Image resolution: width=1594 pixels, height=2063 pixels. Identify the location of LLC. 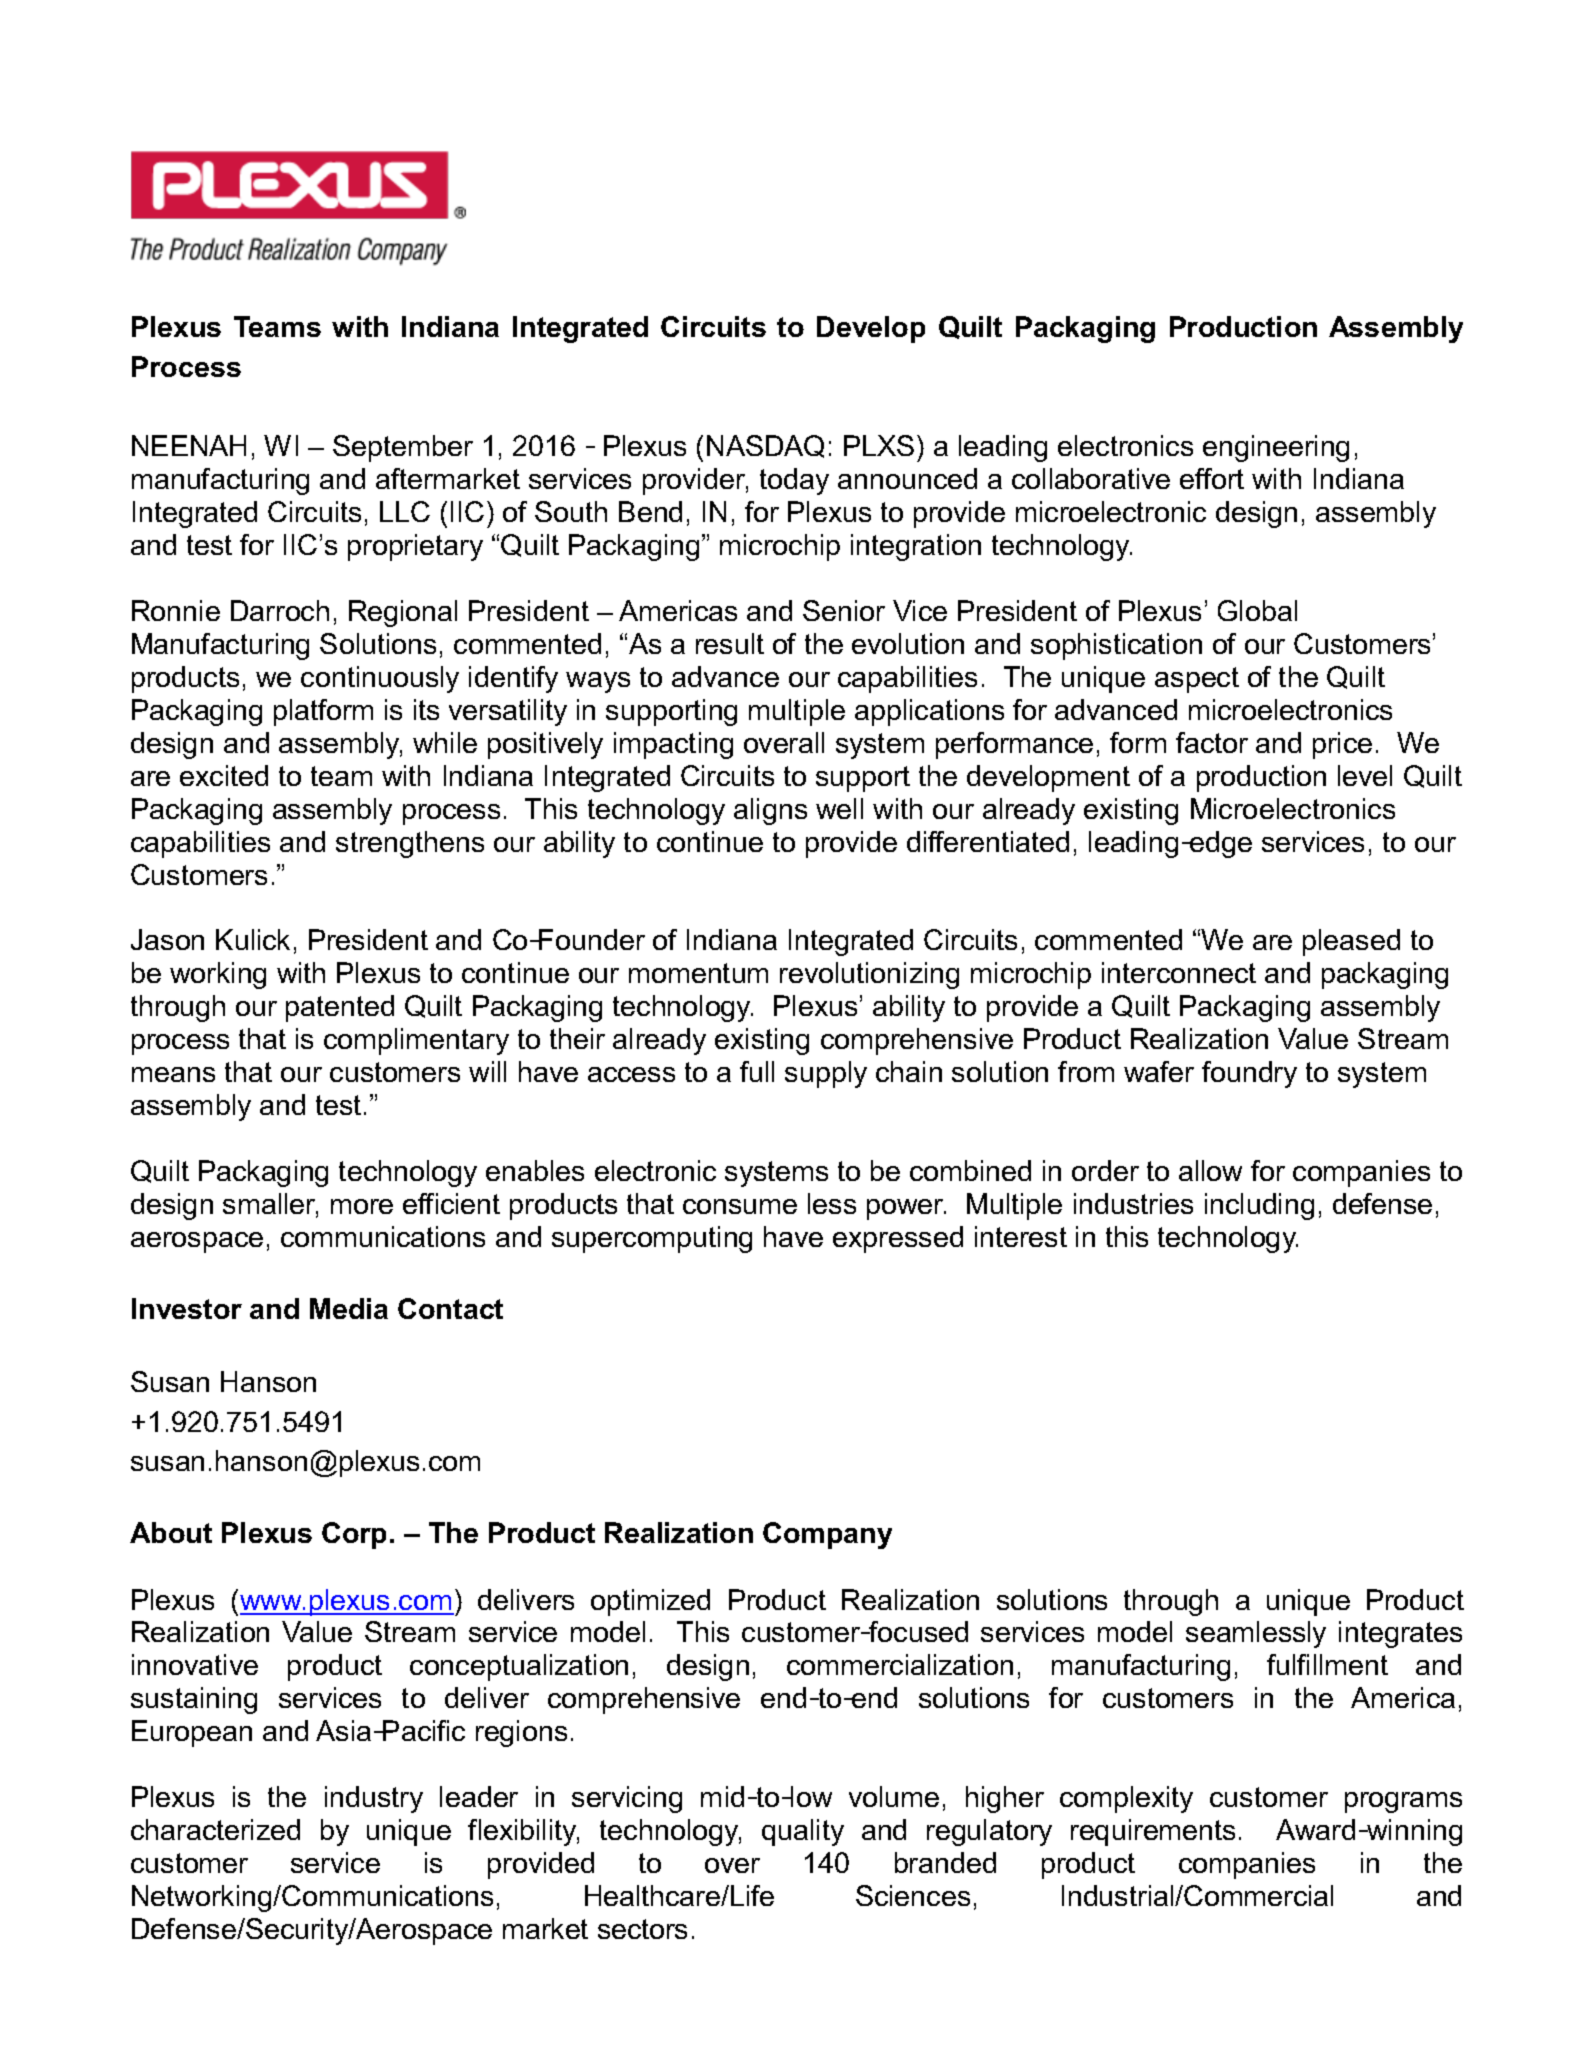
(405, 511).
